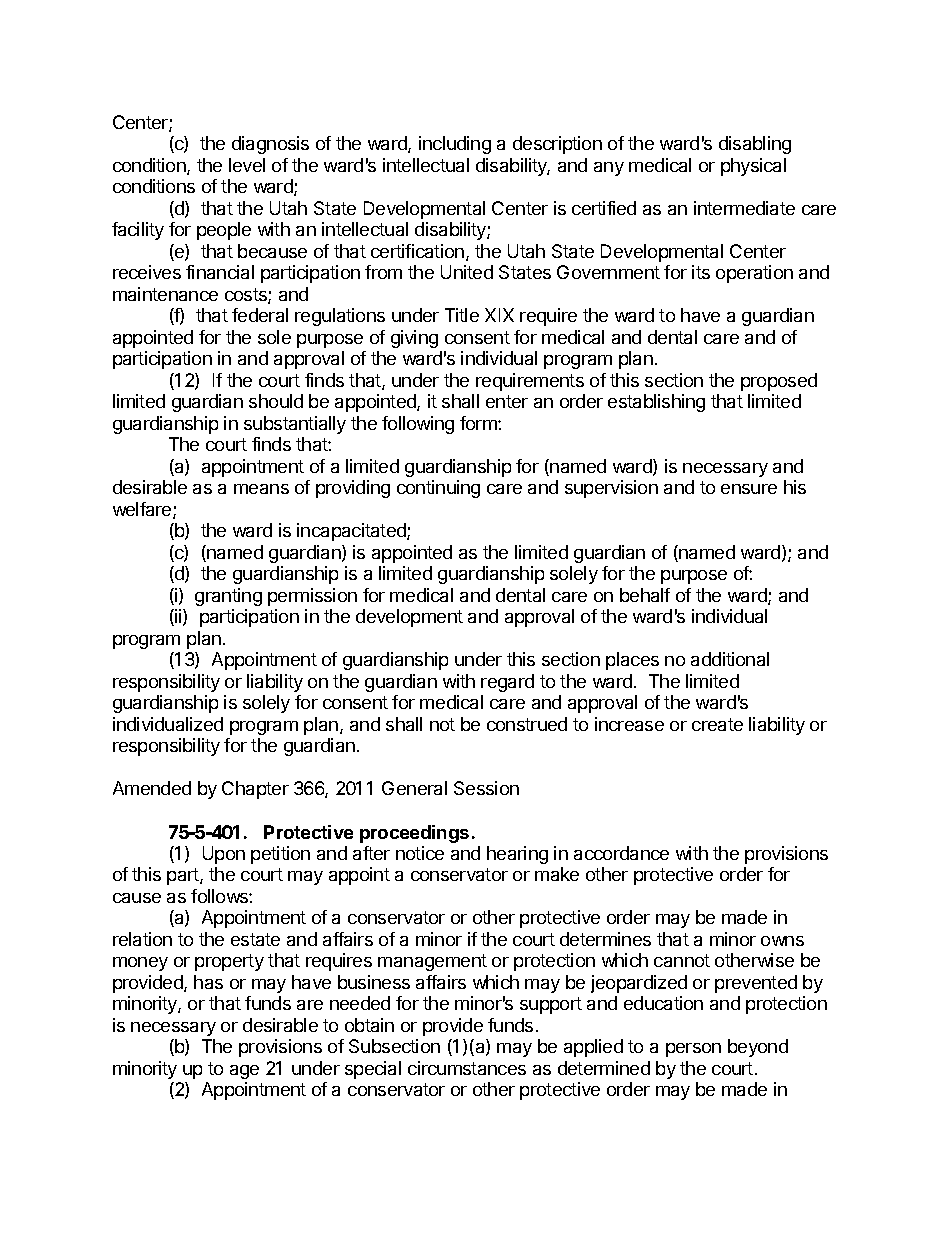 The height and width of the image is (1233, 952). What do you see at coordinates (749, 489) in the image?
I see `ensure` at bounding box center [749, 489].
